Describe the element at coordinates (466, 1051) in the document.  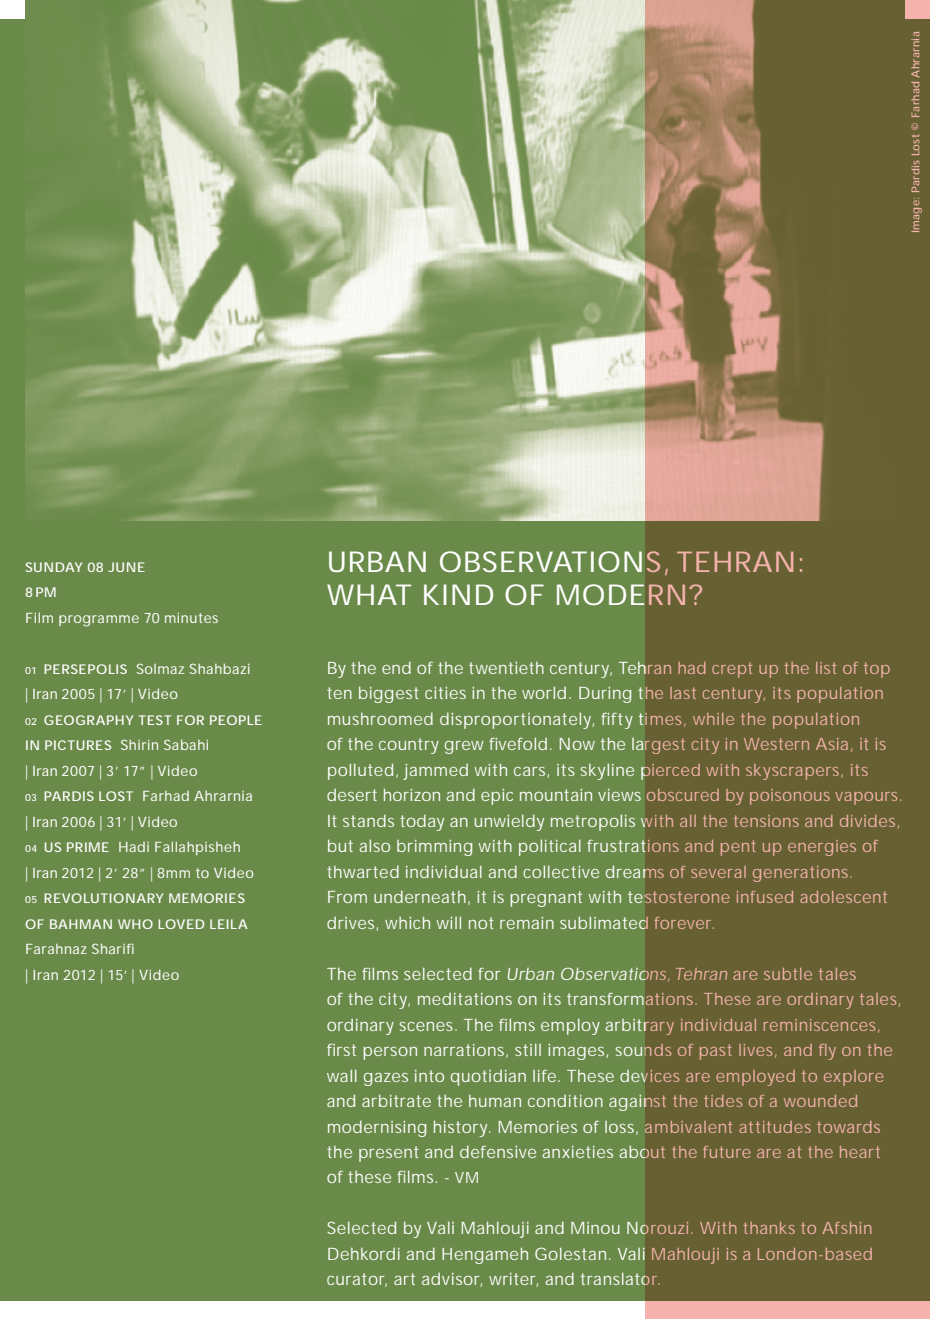
I see `narrations` at that location.
